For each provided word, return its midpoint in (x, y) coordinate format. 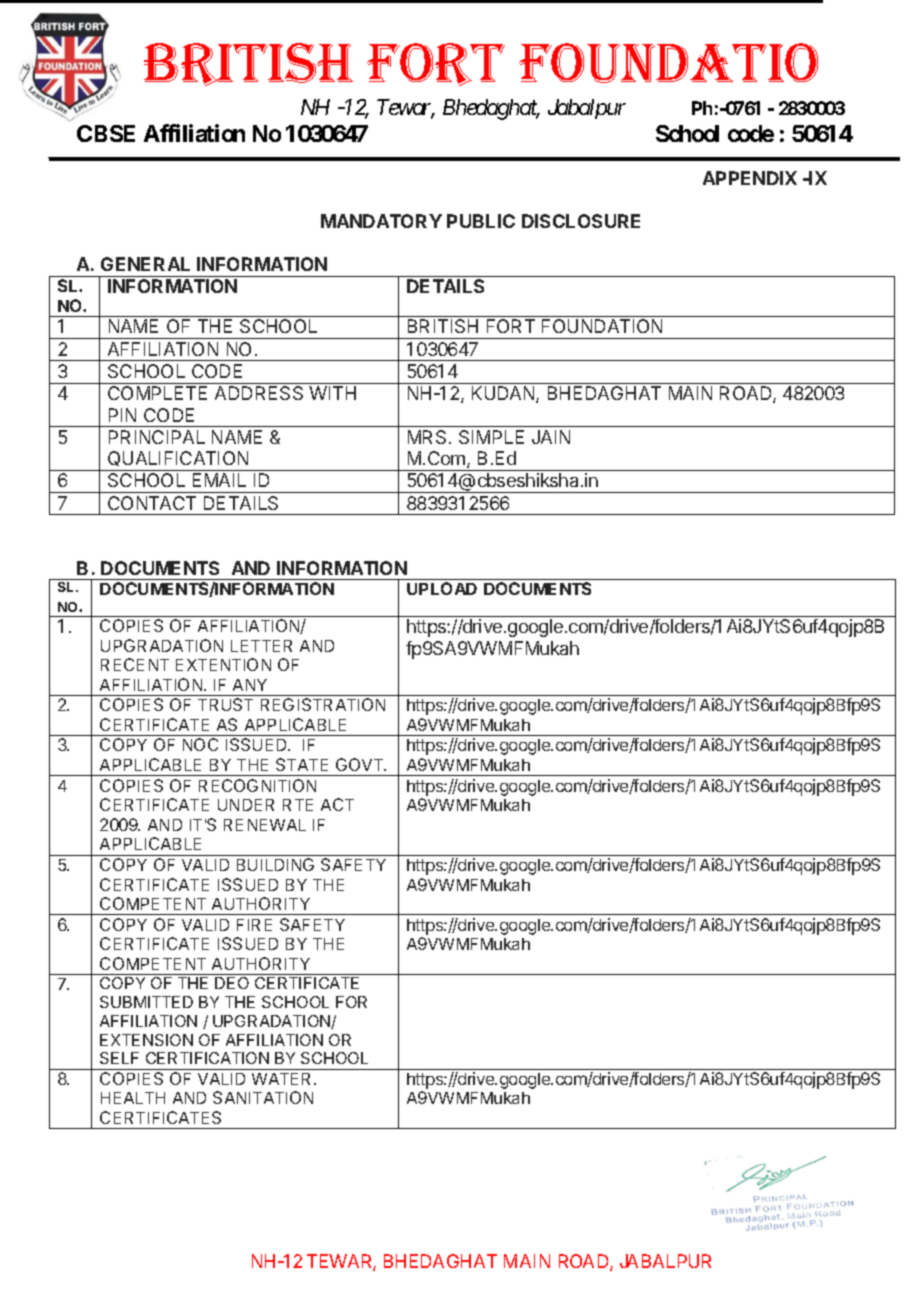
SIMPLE (491, 437)
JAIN (551, 437)
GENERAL (145, 264)
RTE (298, 805)
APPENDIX (750, 178)
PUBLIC (481, 221)
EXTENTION (223, 664)
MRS (427, 437)
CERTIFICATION (207, 1058)
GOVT (361, 764)
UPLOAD (442, 588)
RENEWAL (265, 825)
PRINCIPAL (157, 437)
